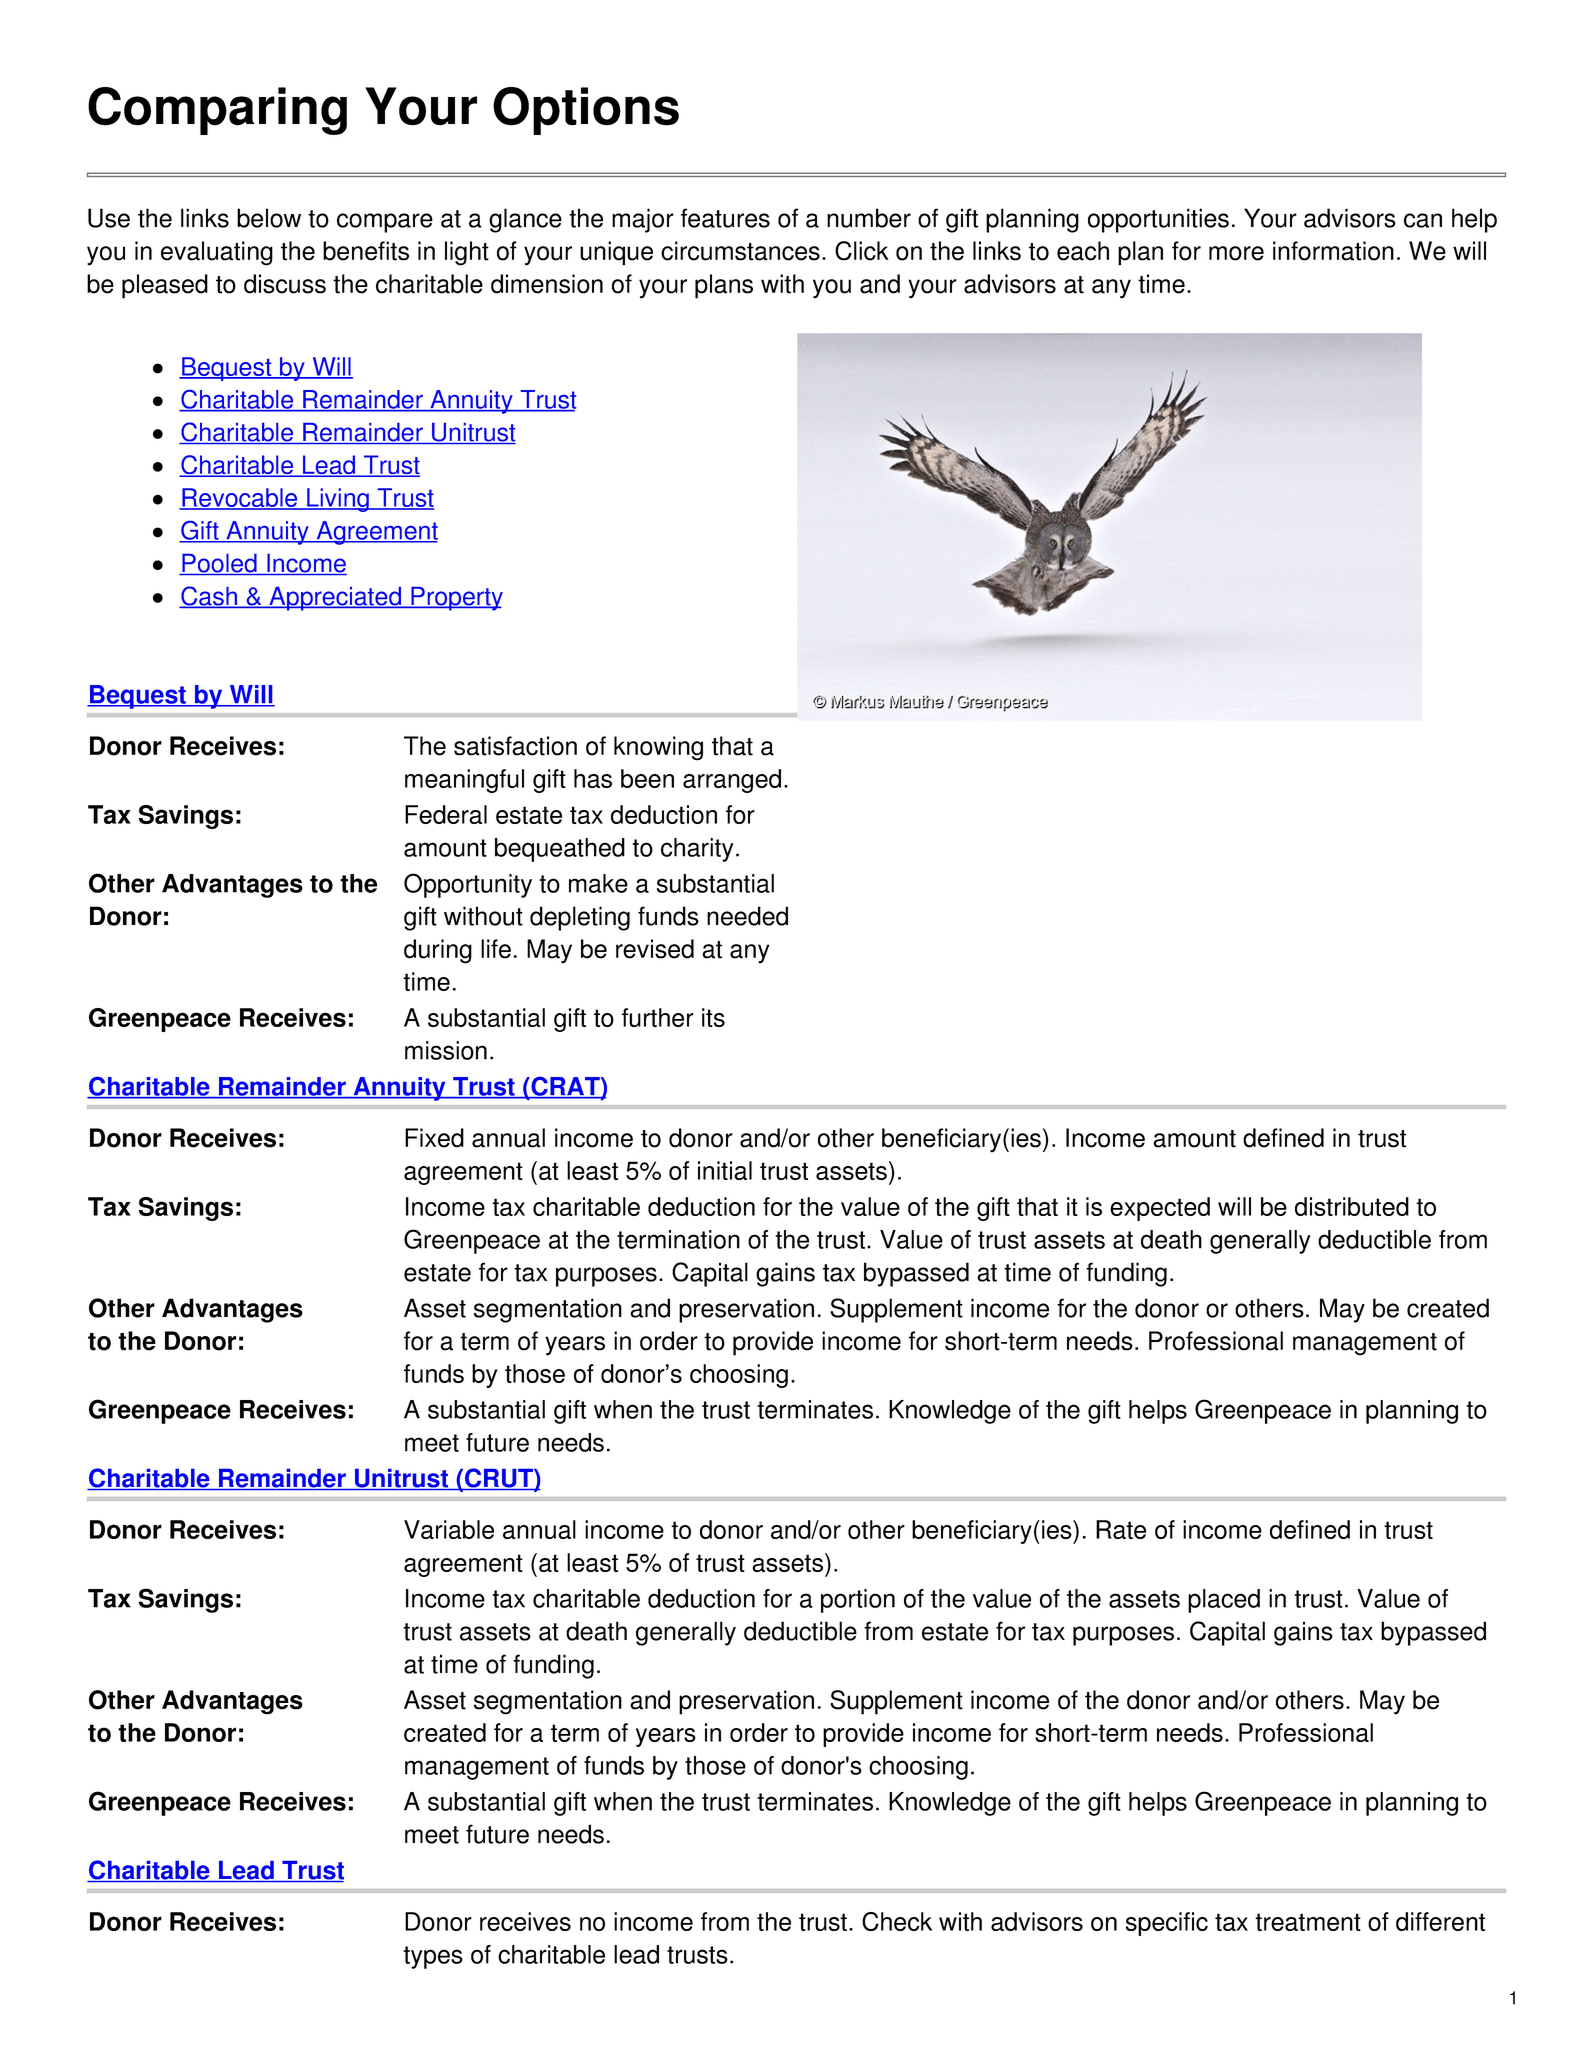 This screenshot has width=1593, height=2061. What do you see at coordinates (209, 597) in the screenshot?
I see `Cash` at bounding box center [209, 597].
